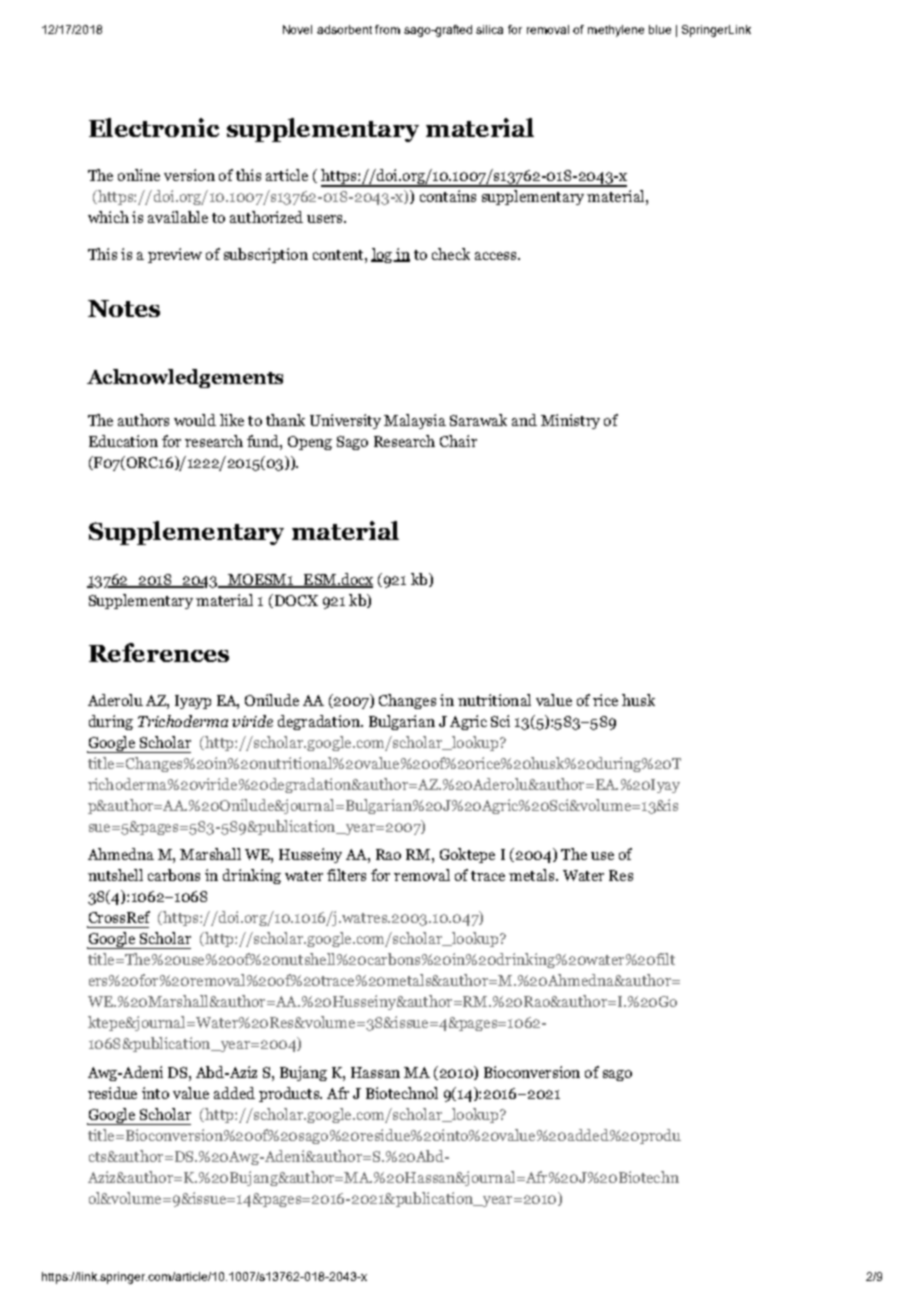 Image resolution: width=924 pixels, height=1307 pixels. I want to click on and, so click(524, 420).
